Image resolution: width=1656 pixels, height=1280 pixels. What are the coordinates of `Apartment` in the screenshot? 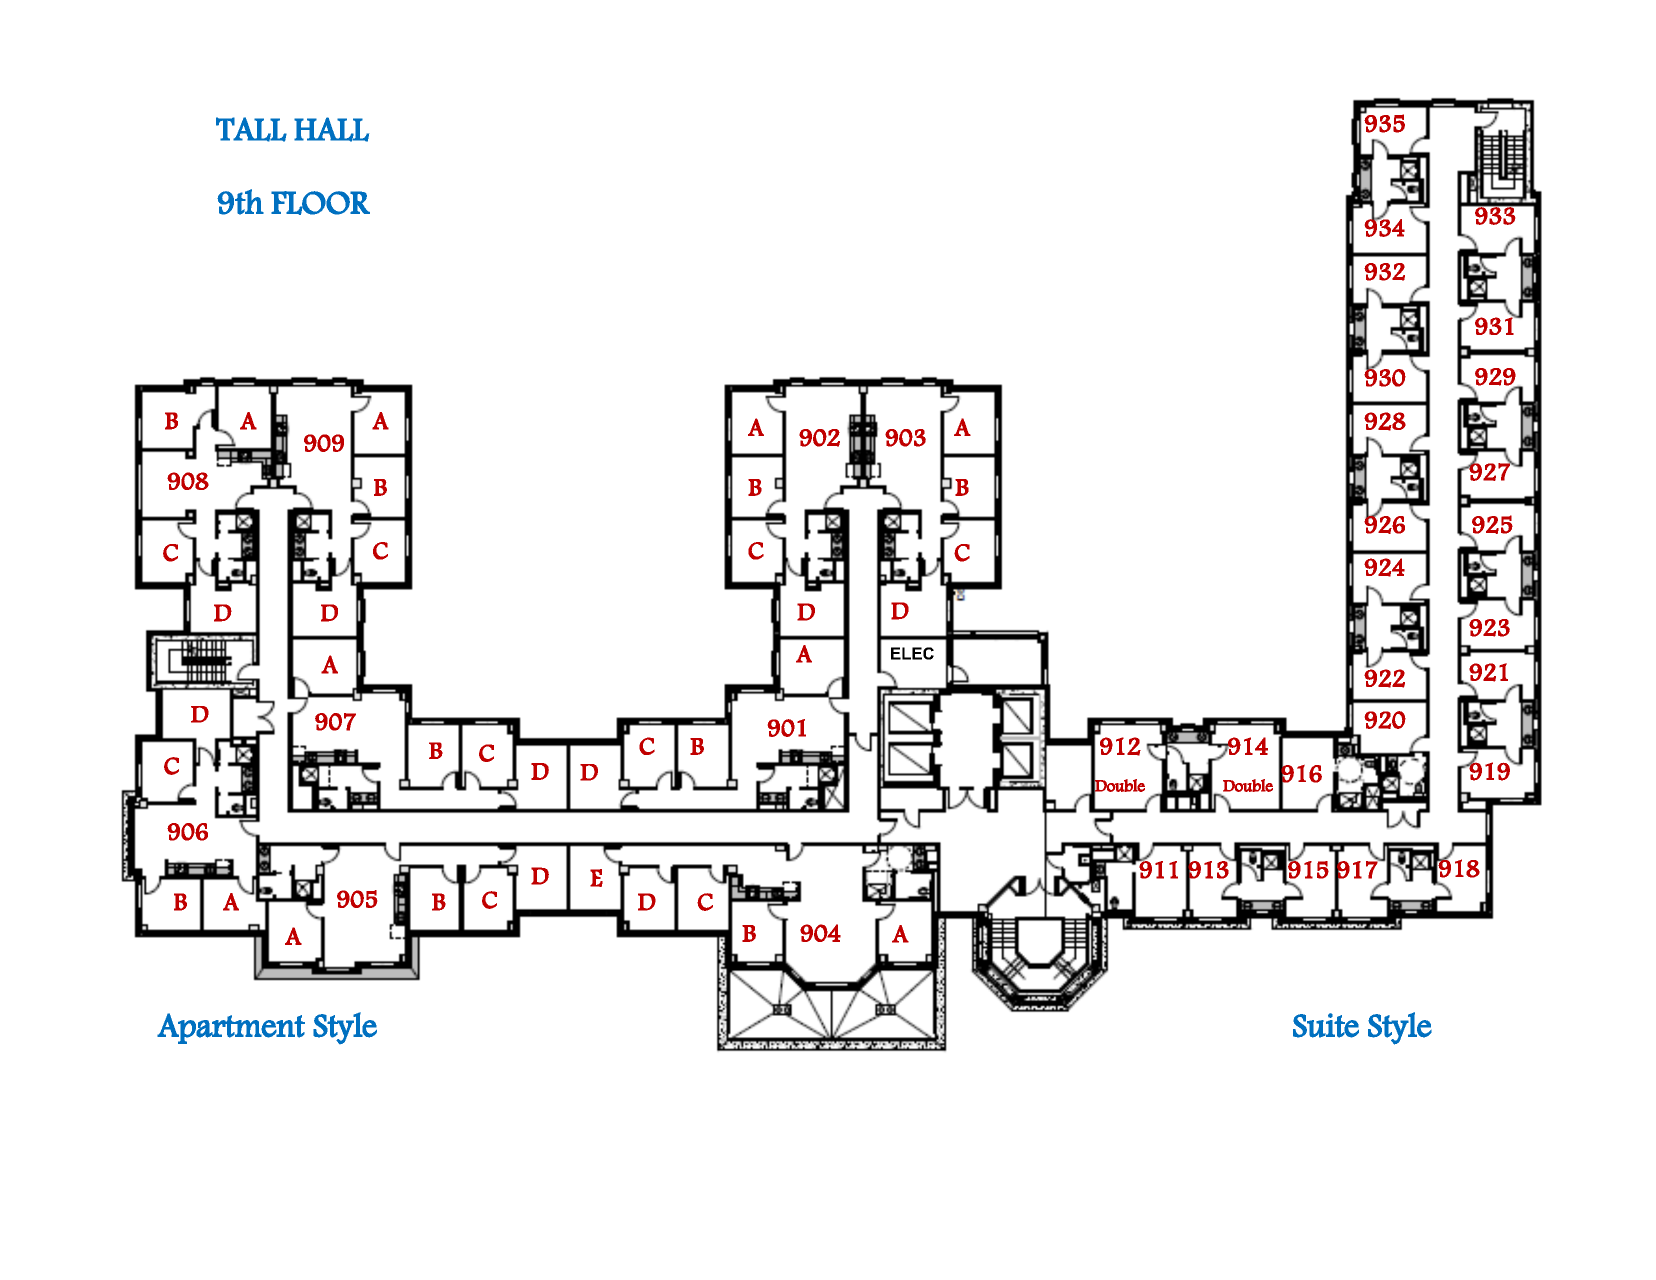 It's located at (231, 1028).
